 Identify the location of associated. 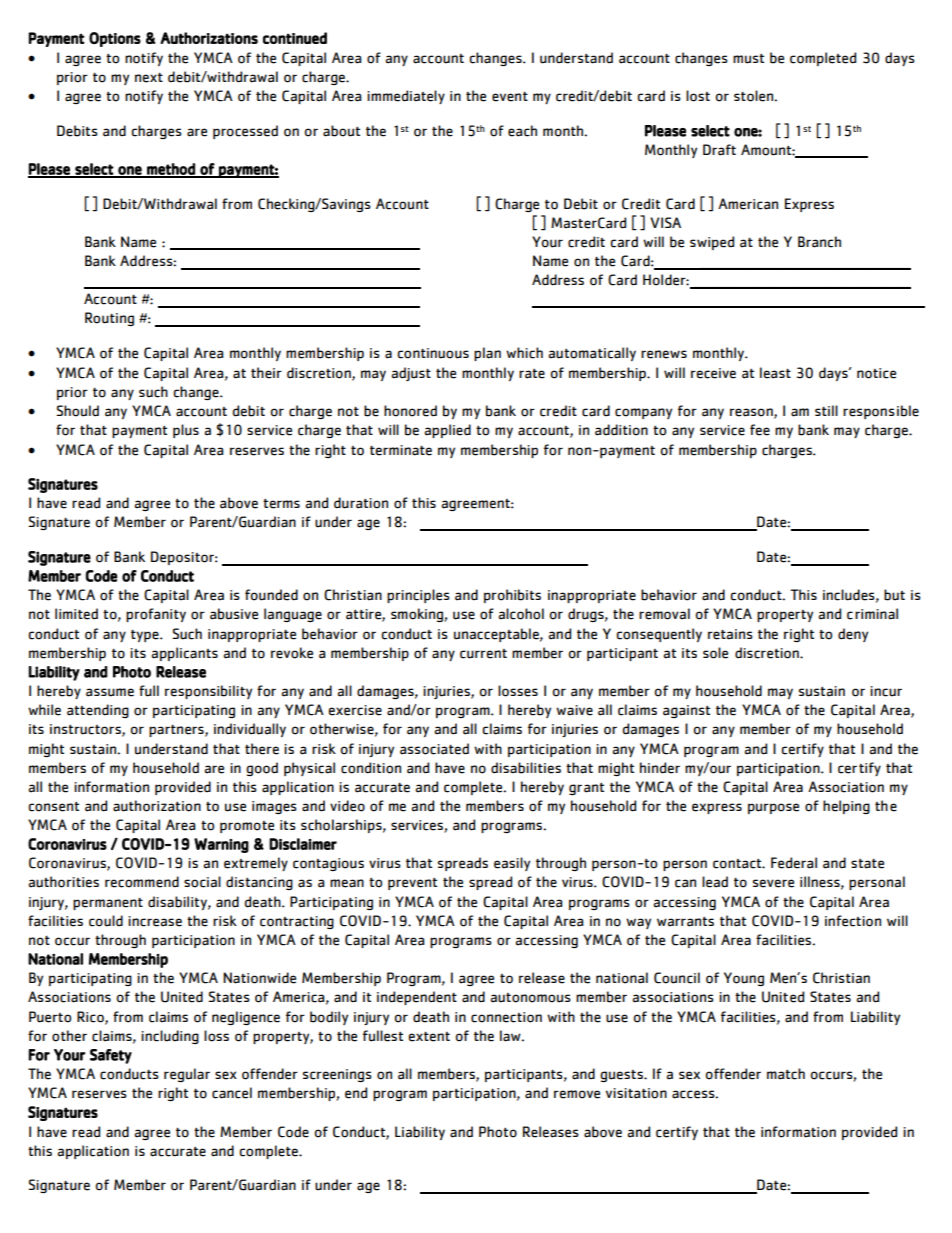
(434, 749).
